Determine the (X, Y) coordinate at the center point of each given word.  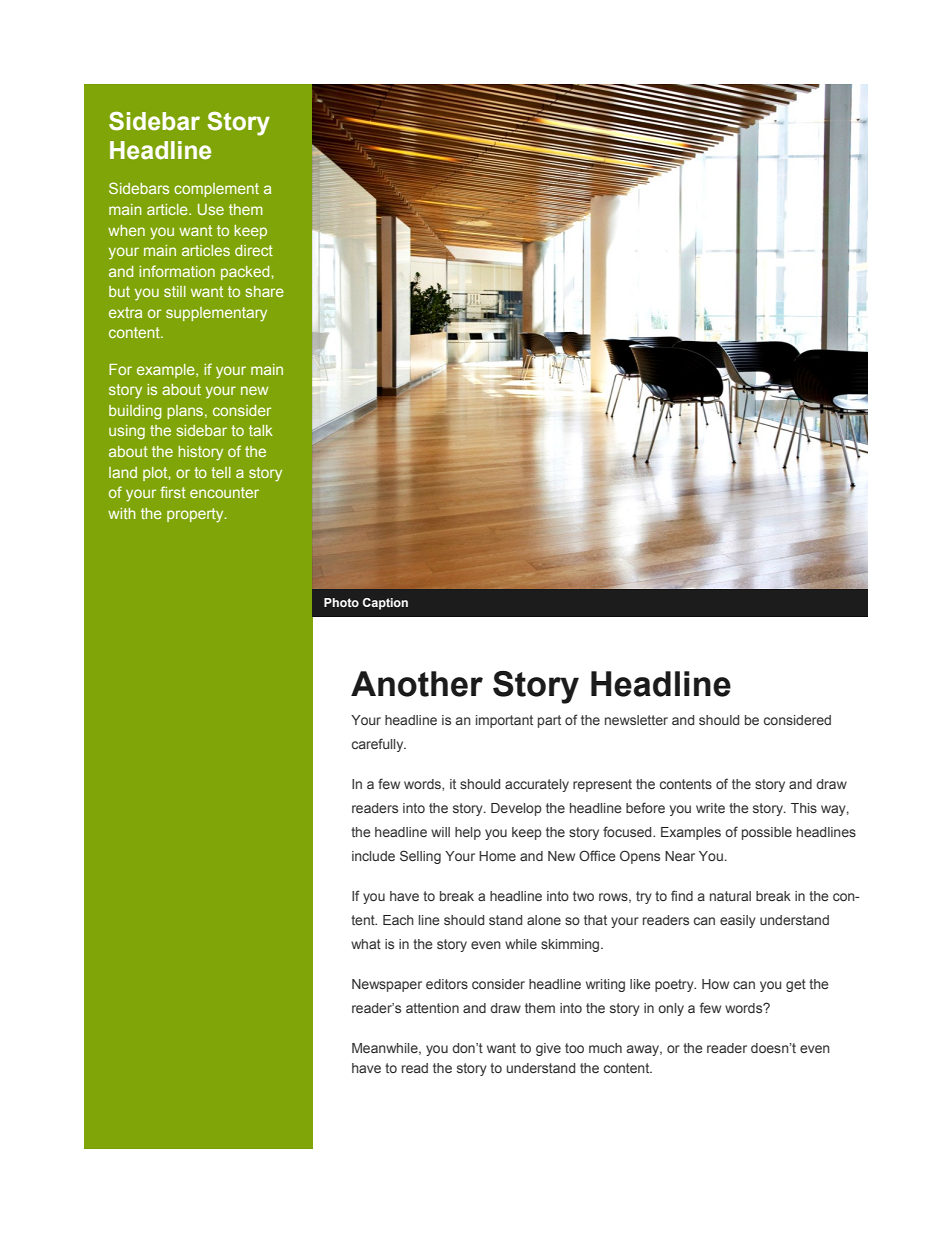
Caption (385, 604)
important (504, 721)
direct (254, 250)
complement (216, 190)
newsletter (636, 720)
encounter (224, 492)
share (265, 291)
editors (447, 984)
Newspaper (387, 985)
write (710, 808)
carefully (379, 745)
